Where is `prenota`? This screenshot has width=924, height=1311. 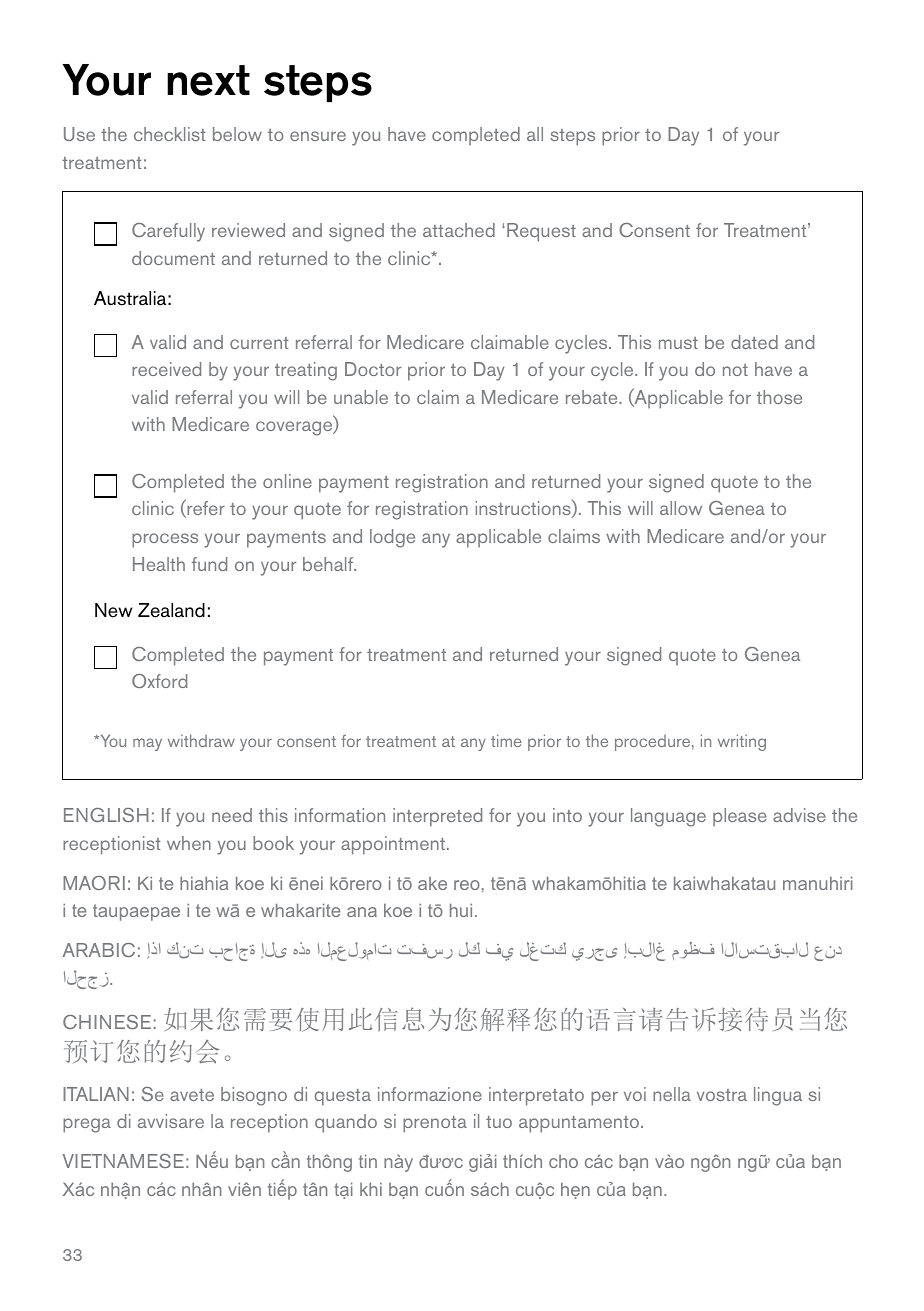
prenota is located at coordinates (435, 1124).
